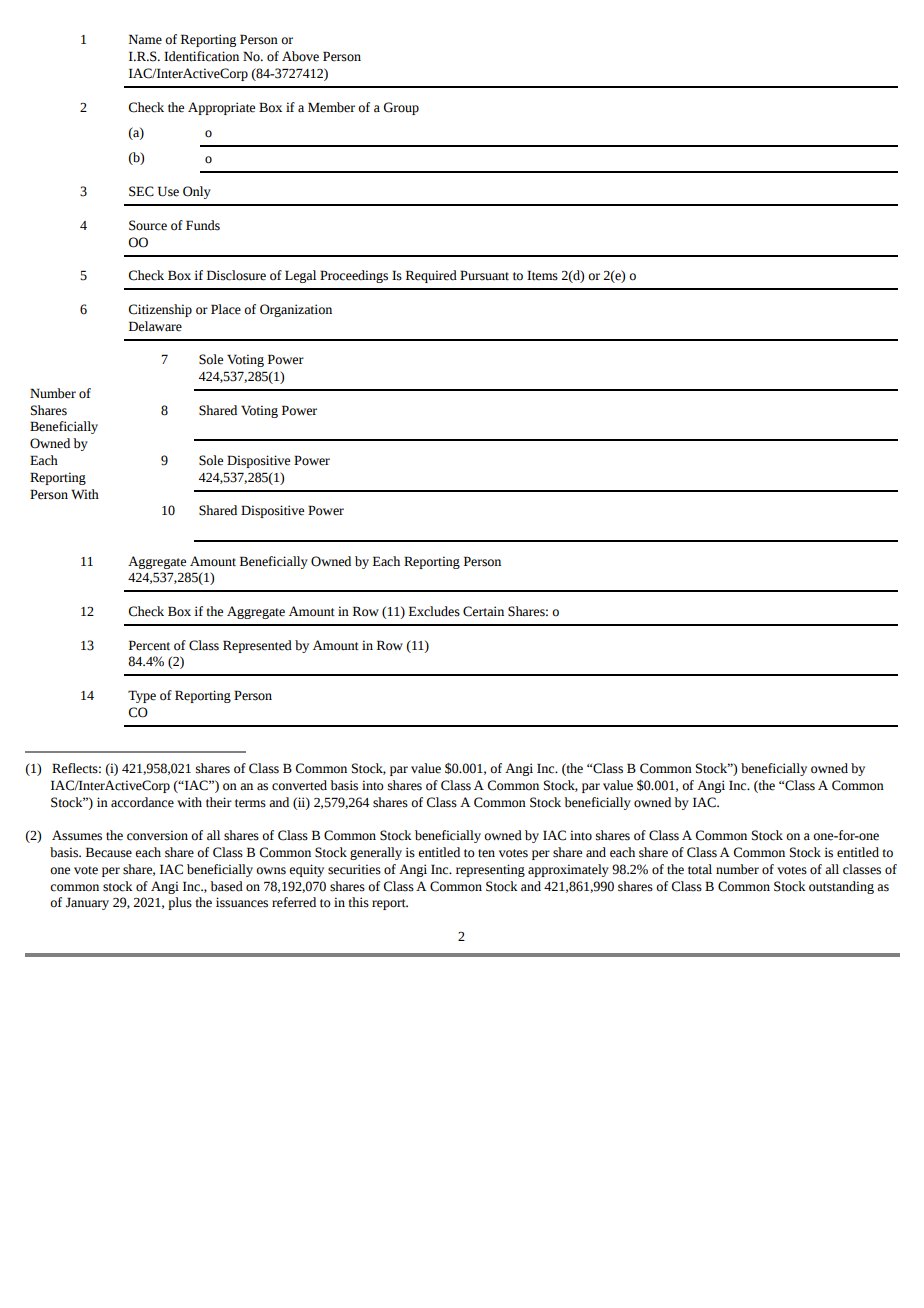 The width and height of the page is (924, 1308). I want to click on Group, so click(401, 108).
